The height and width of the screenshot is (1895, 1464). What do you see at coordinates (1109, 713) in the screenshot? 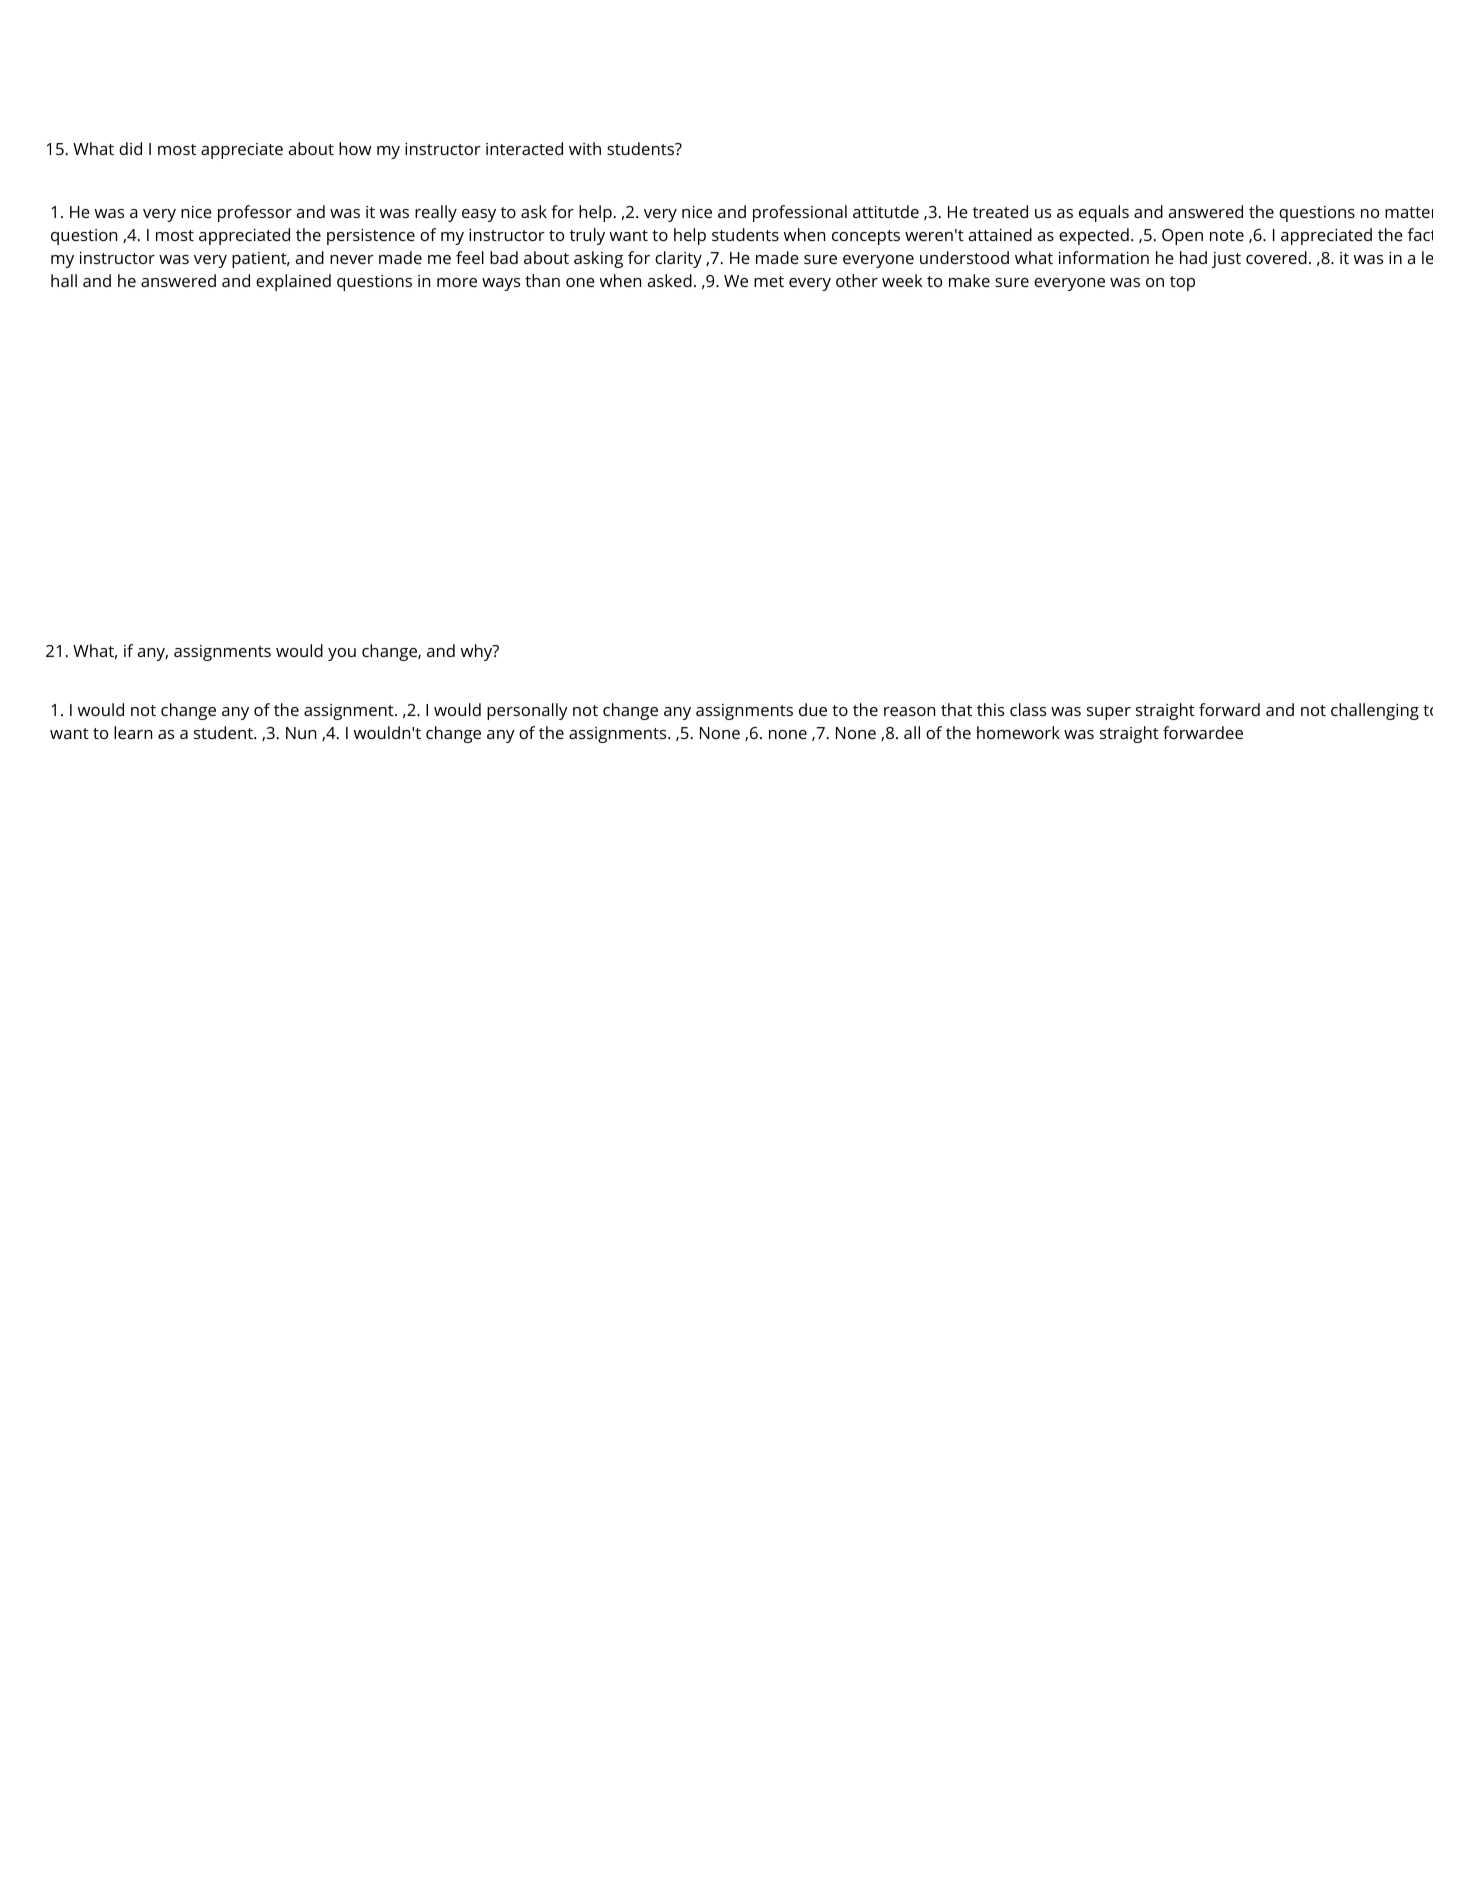
I see `super` at bounding box center [1109, 713].
